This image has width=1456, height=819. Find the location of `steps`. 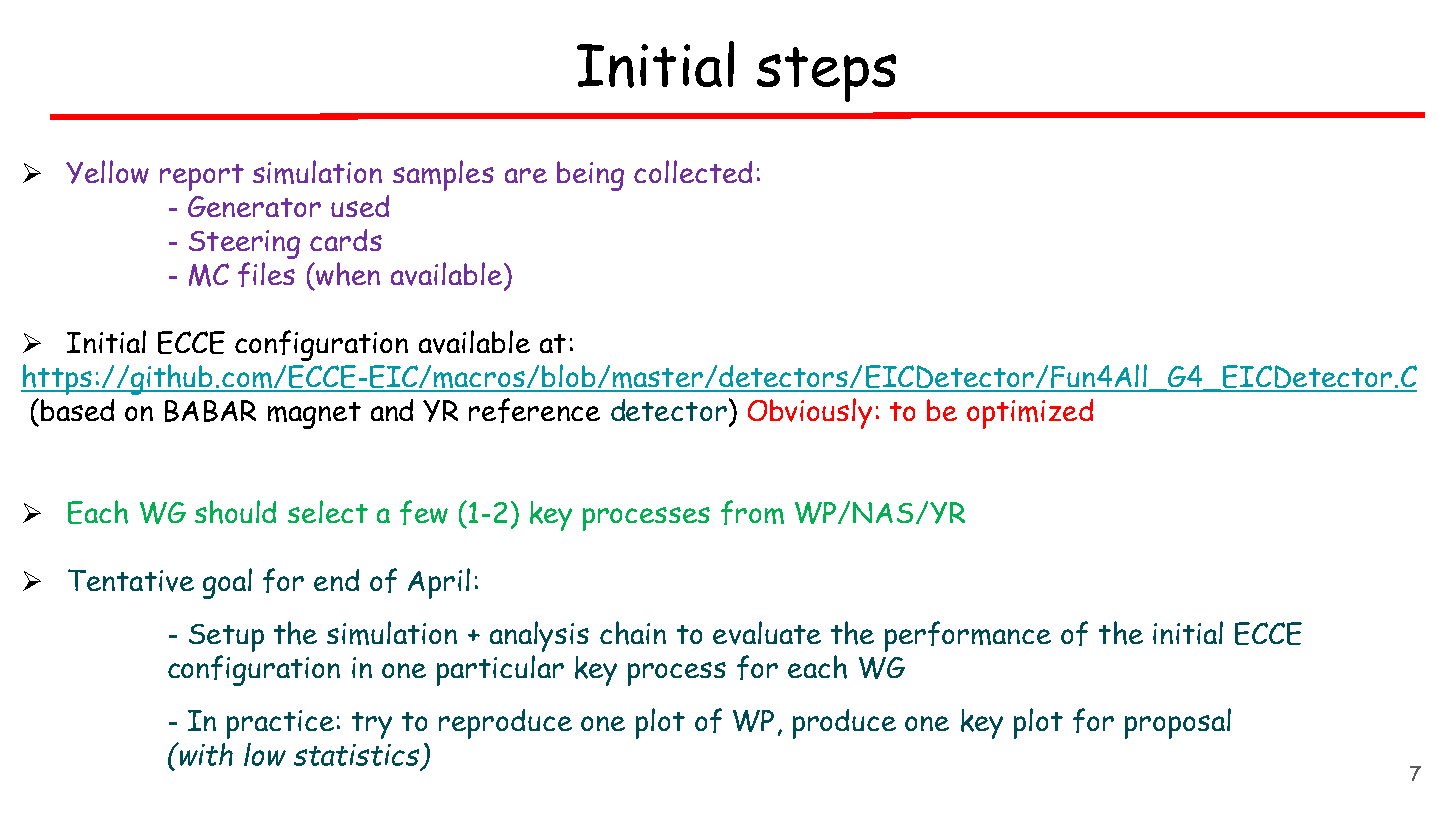

steps is located at coordinates (826, 74).
